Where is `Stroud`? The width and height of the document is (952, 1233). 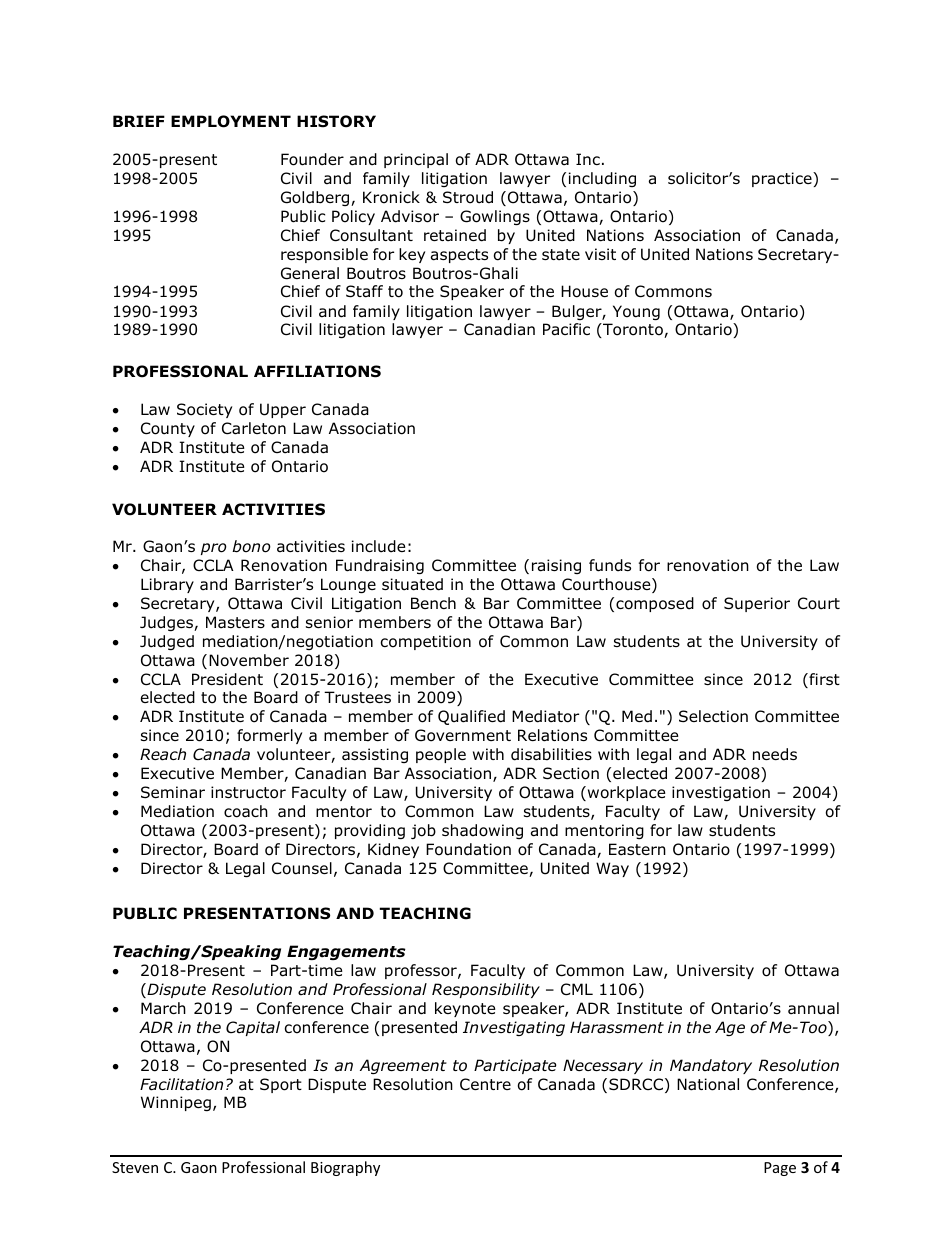
Stroud is located at coordinates (468, 197).
